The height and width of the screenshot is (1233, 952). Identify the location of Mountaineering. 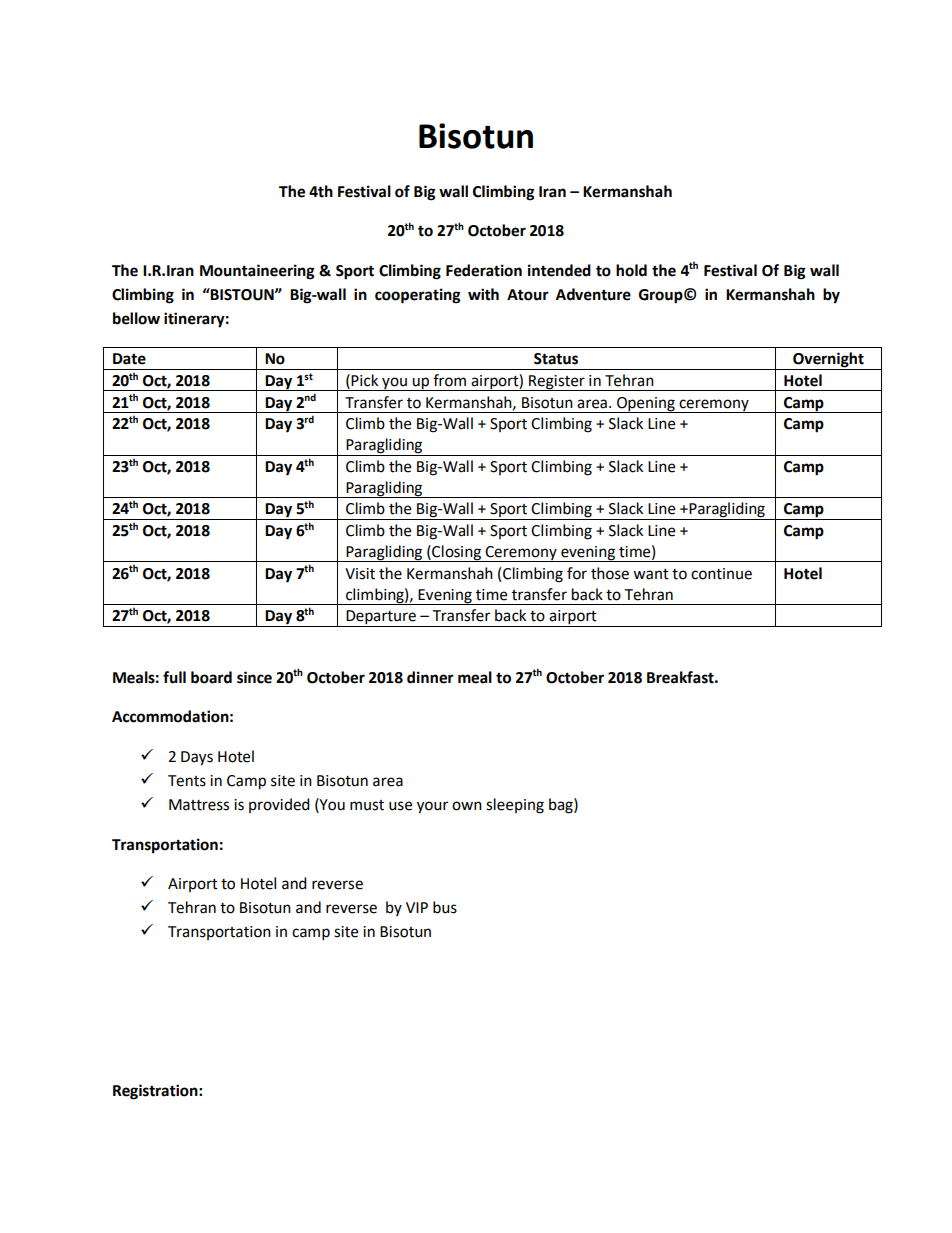
(257, 272).
